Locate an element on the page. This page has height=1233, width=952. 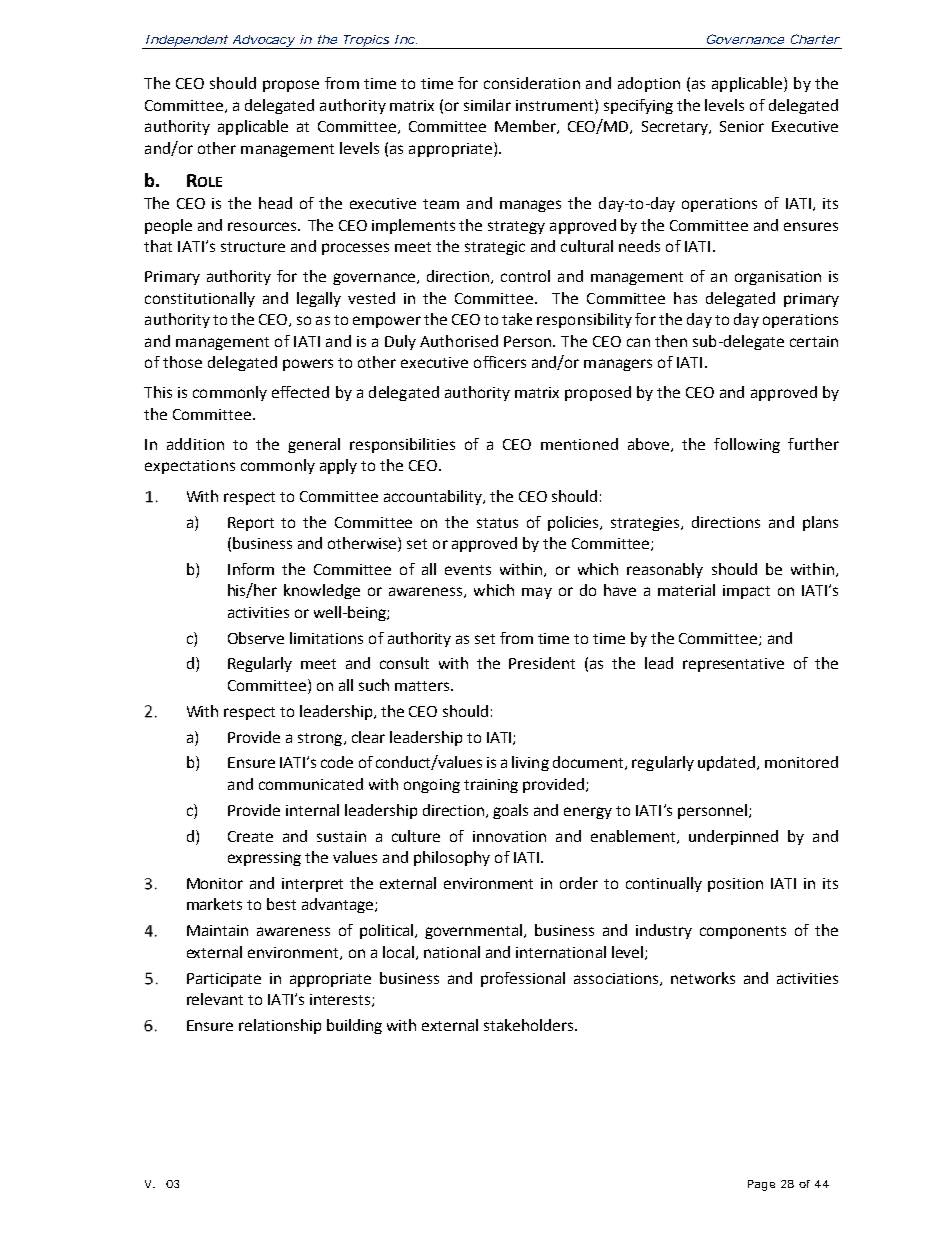
relationship is located at coordinates (280, 1026).
